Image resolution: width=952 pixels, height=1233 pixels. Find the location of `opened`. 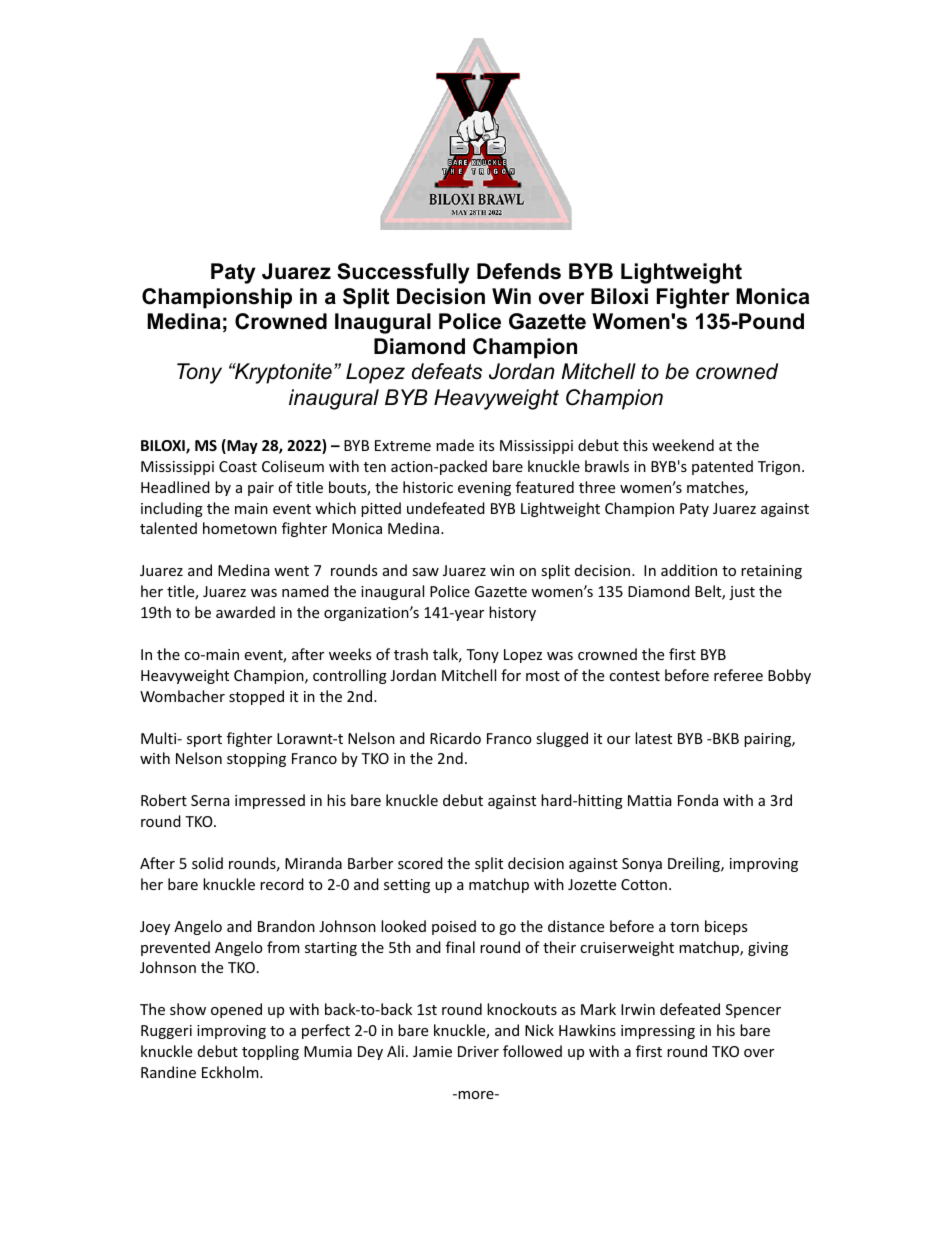

opened is located at coordinates (236, 1010).
